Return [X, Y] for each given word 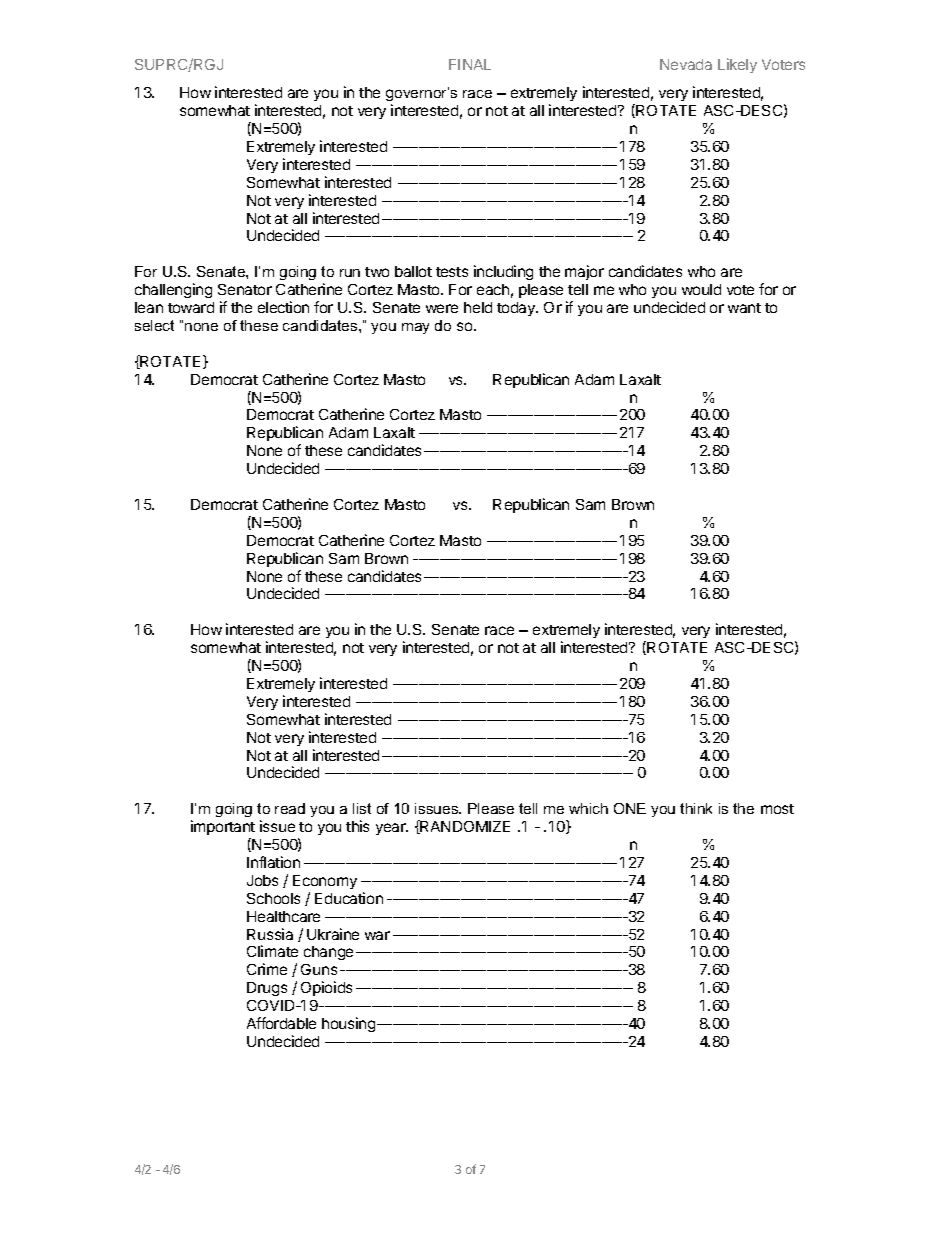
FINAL [470, 64]
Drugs [267, 989]
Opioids [326, 988]
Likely [737, 65]
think [696, 808]
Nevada [686, 64]
